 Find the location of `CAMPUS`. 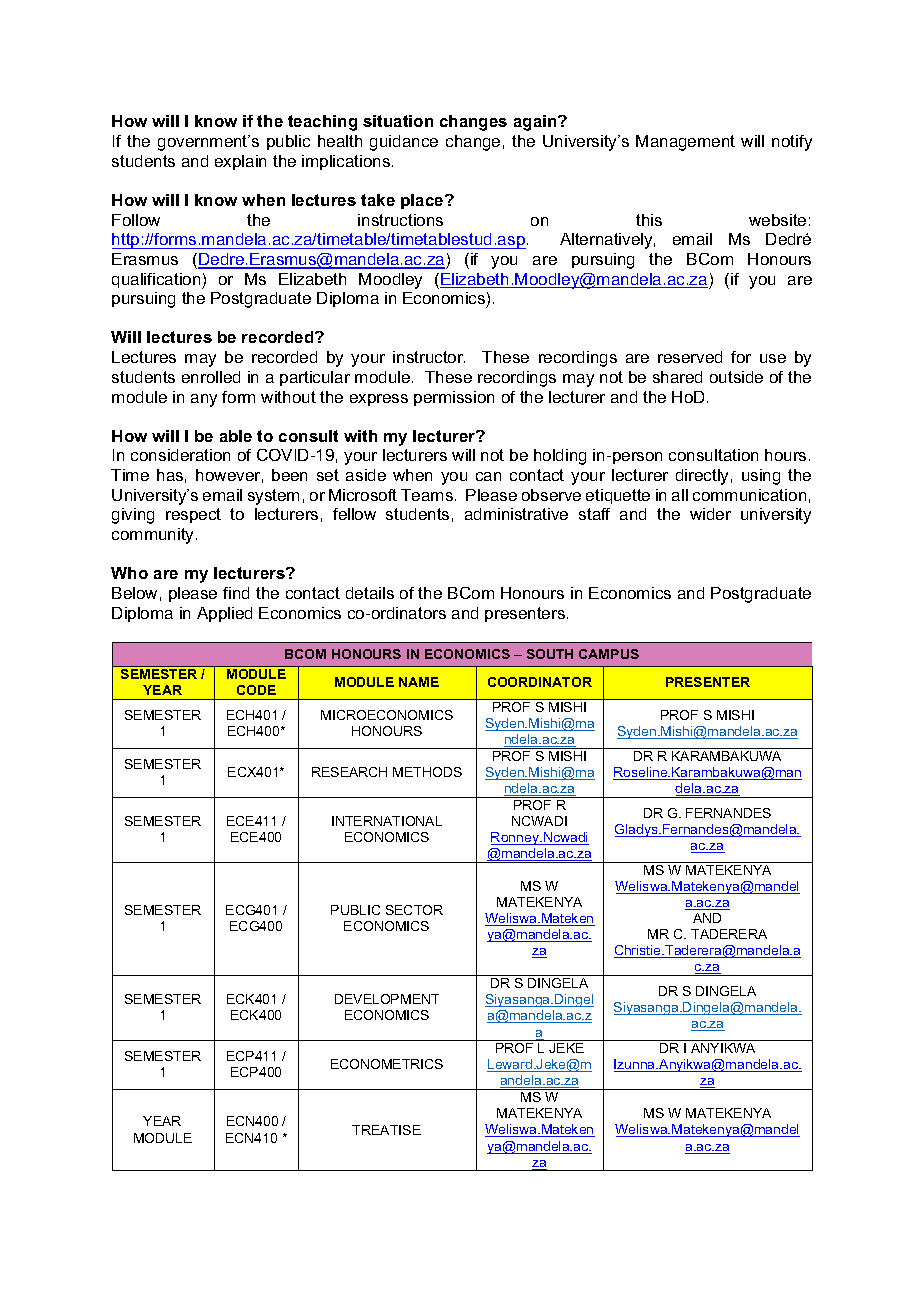

CAMPUS is located at coordinates (609, 654).
